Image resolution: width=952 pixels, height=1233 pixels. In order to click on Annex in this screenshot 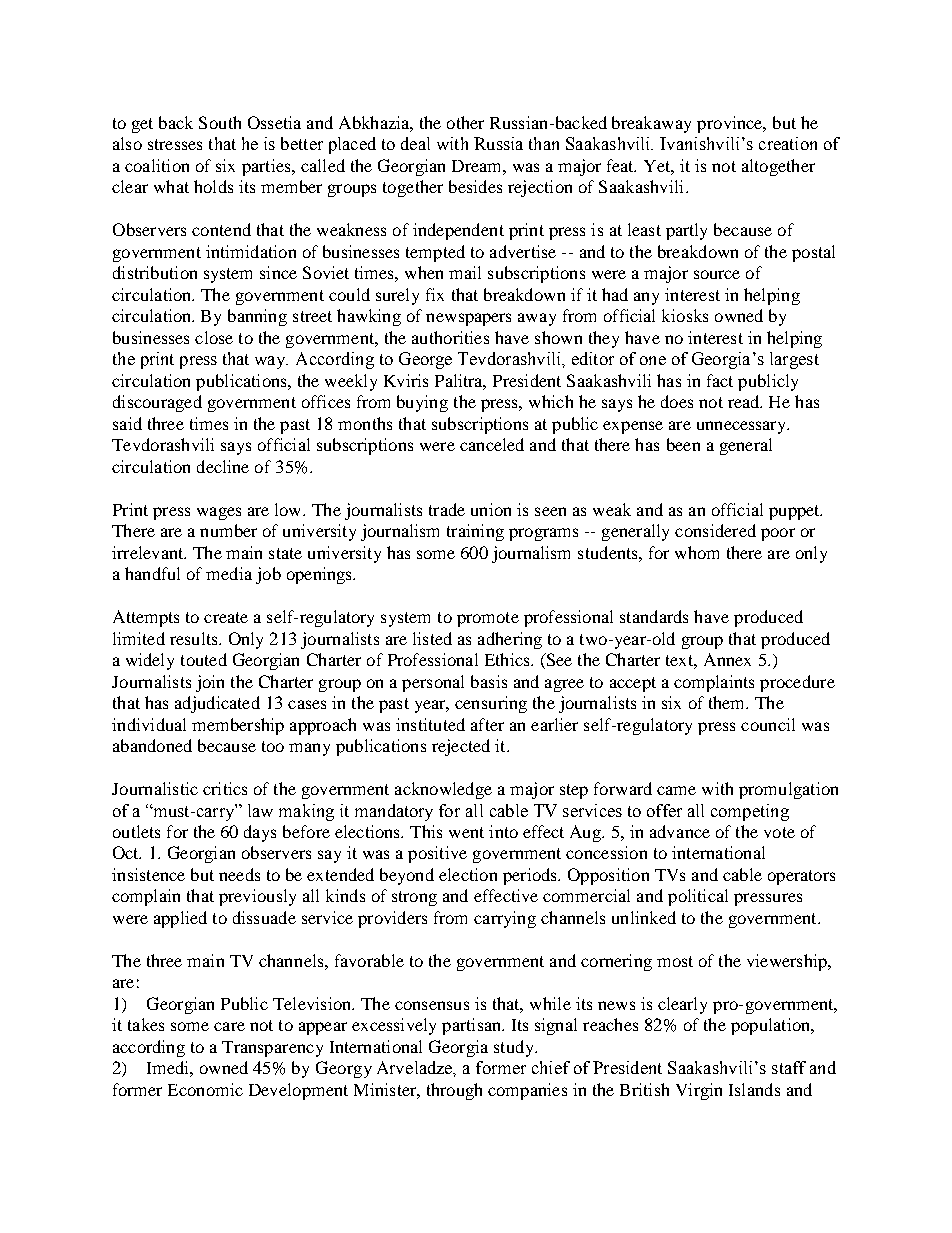, I will do `click(727, 659)`.
